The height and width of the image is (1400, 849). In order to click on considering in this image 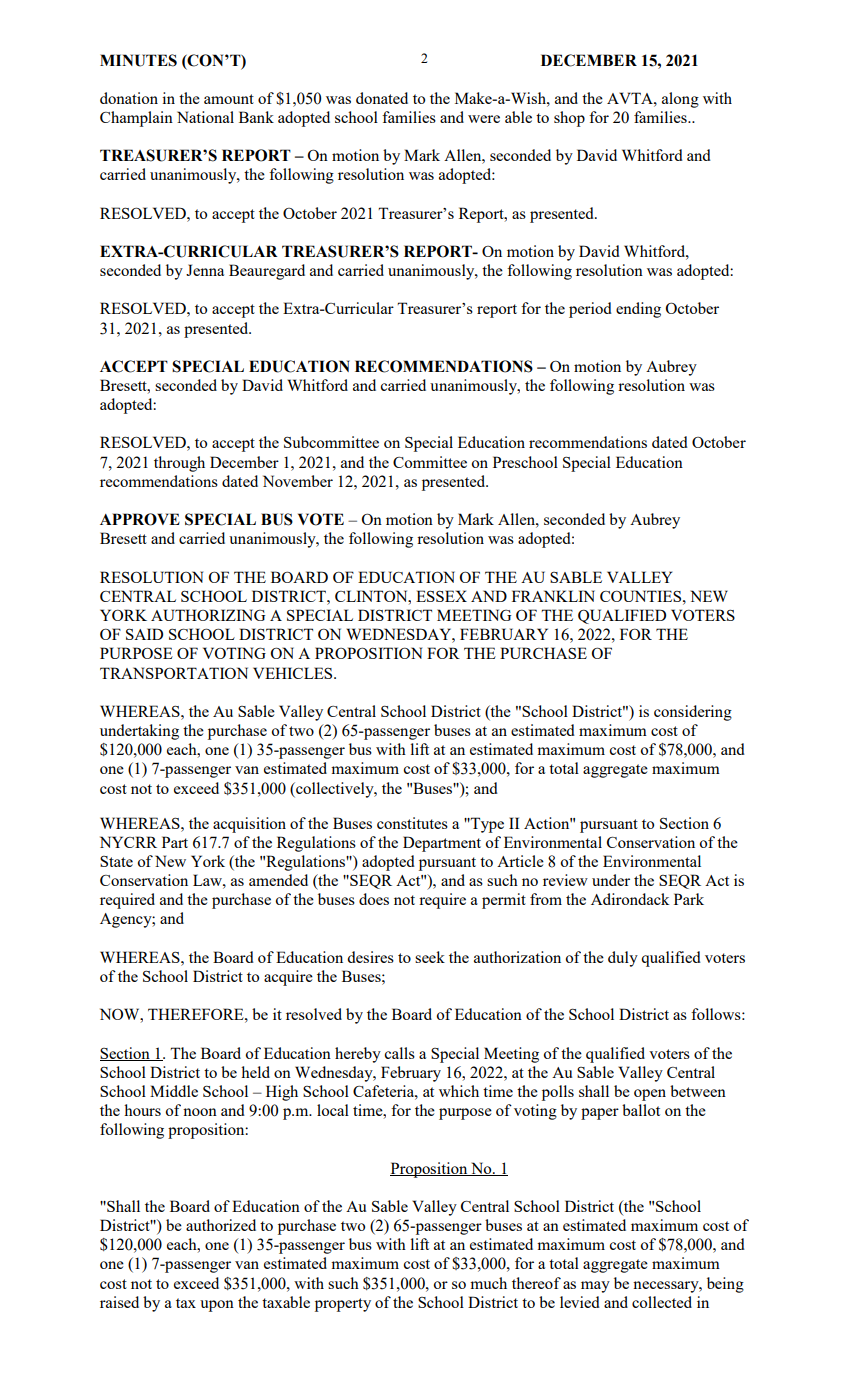, I will do `click(693, 713)`.
